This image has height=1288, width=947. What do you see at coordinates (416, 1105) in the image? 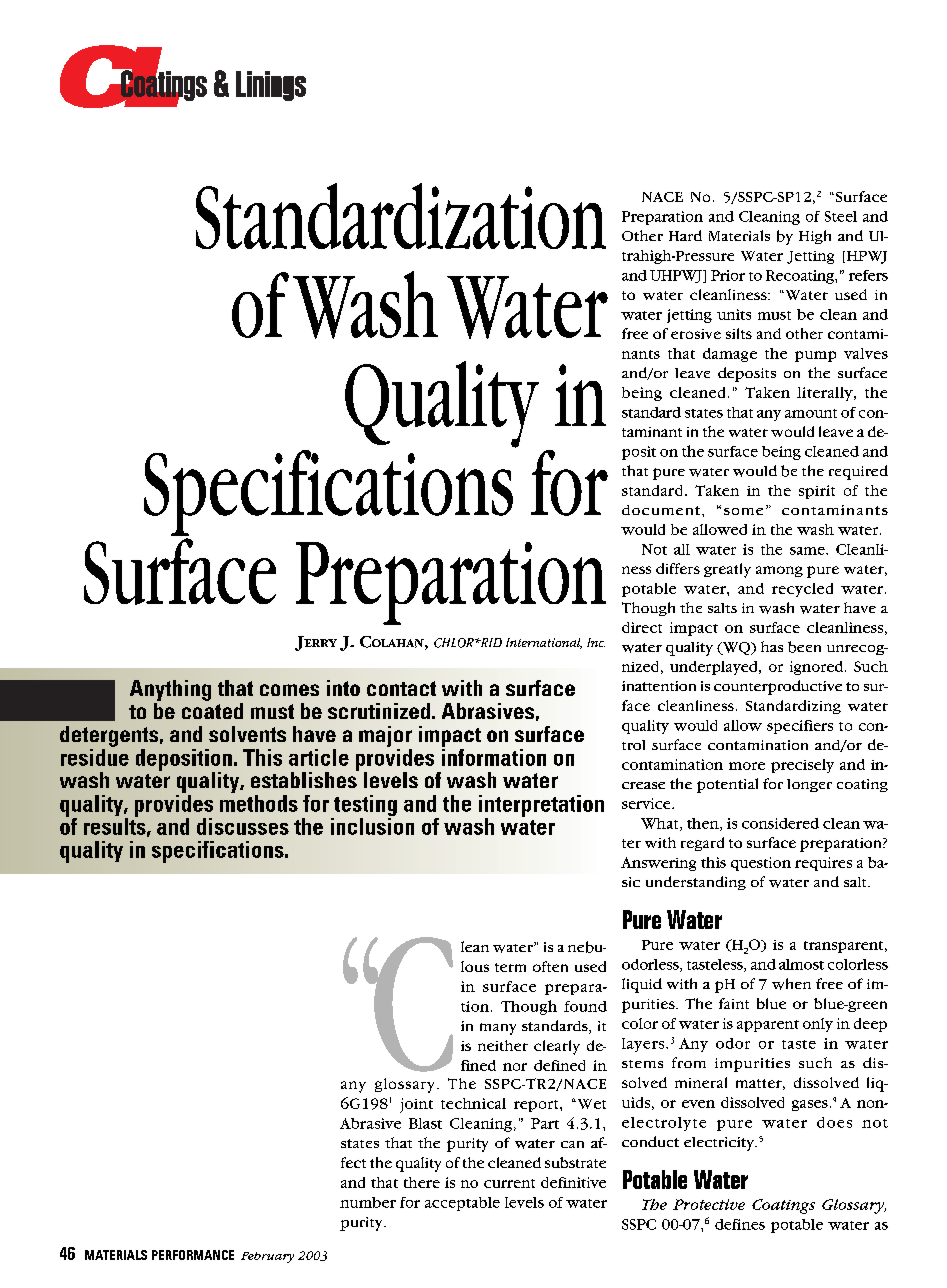
I see `joint` at bounding box center [416, 1105].
